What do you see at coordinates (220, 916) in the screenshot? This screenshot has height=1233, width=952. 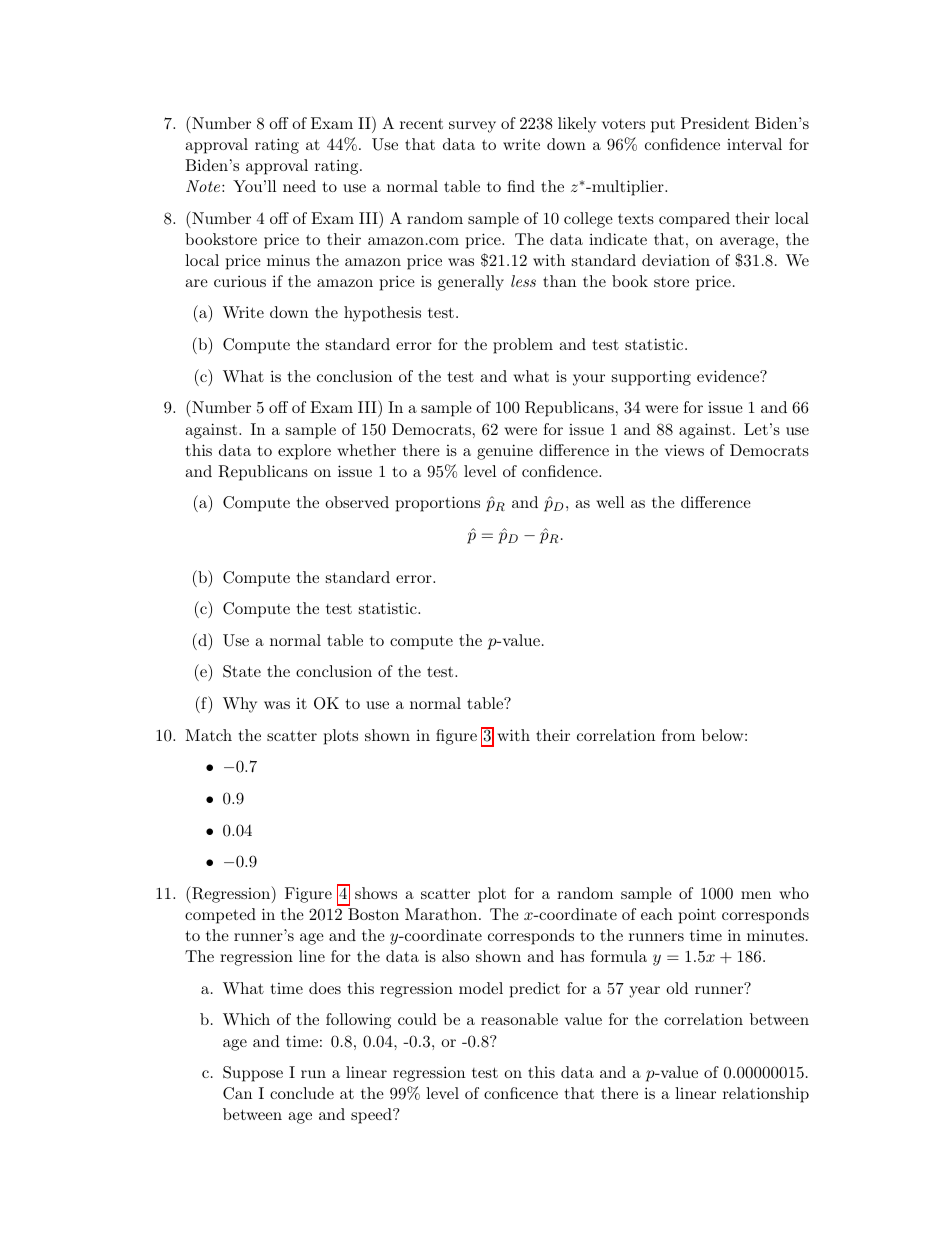 I see `competed` at bounding box center [220, 916].
